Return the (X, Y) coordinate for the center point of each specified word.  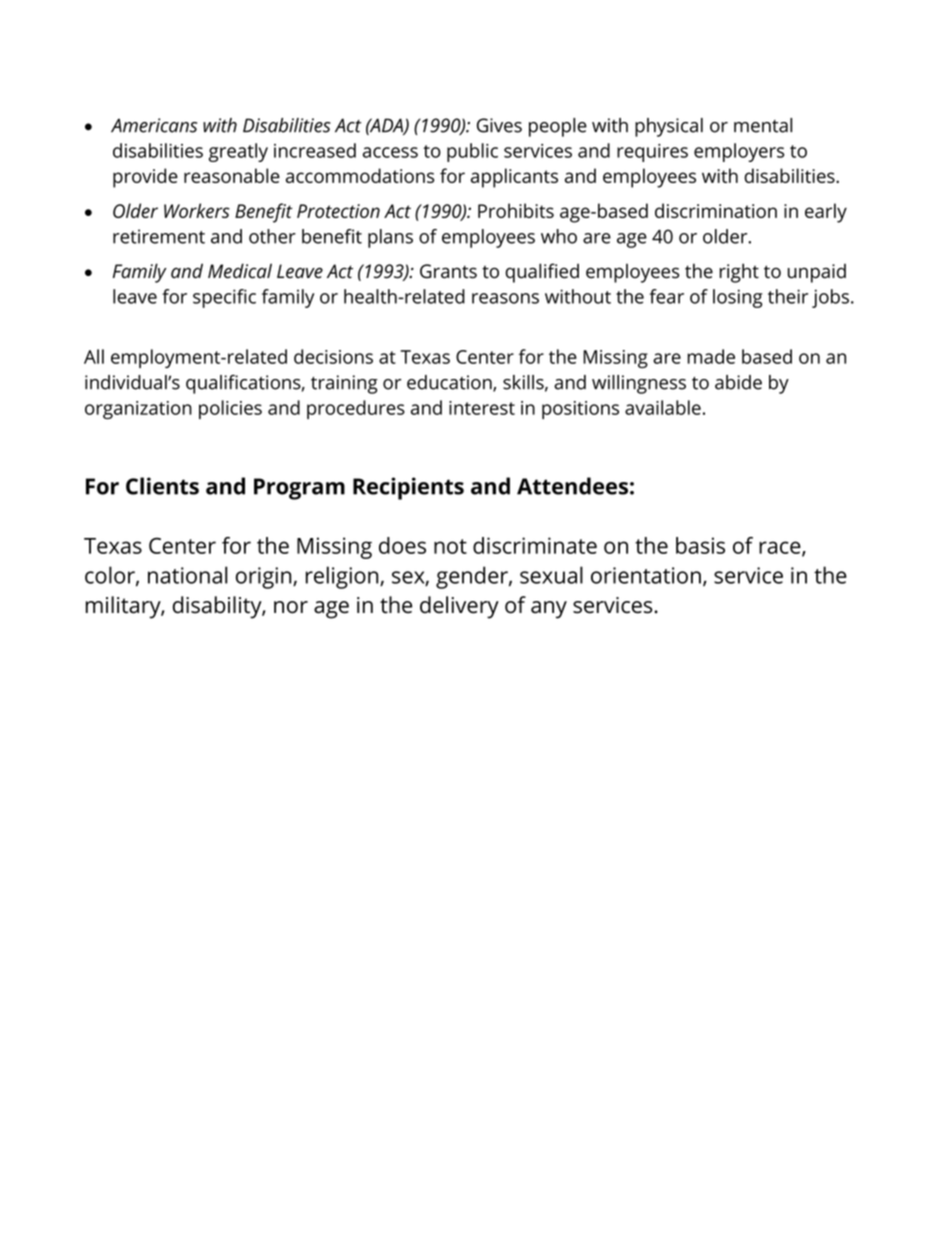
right (739, 273)
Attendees (572, 486)
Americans (154, 125)
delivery (459, 607)
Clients (162, 486)
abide (738, 382)
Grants (448, 271)
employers (739, 152)
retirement (159, 236)
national (187, 575)
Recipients (408, 488)
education (450, 383)
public (472, 152)
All (94, 356)
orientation (646, 575)
